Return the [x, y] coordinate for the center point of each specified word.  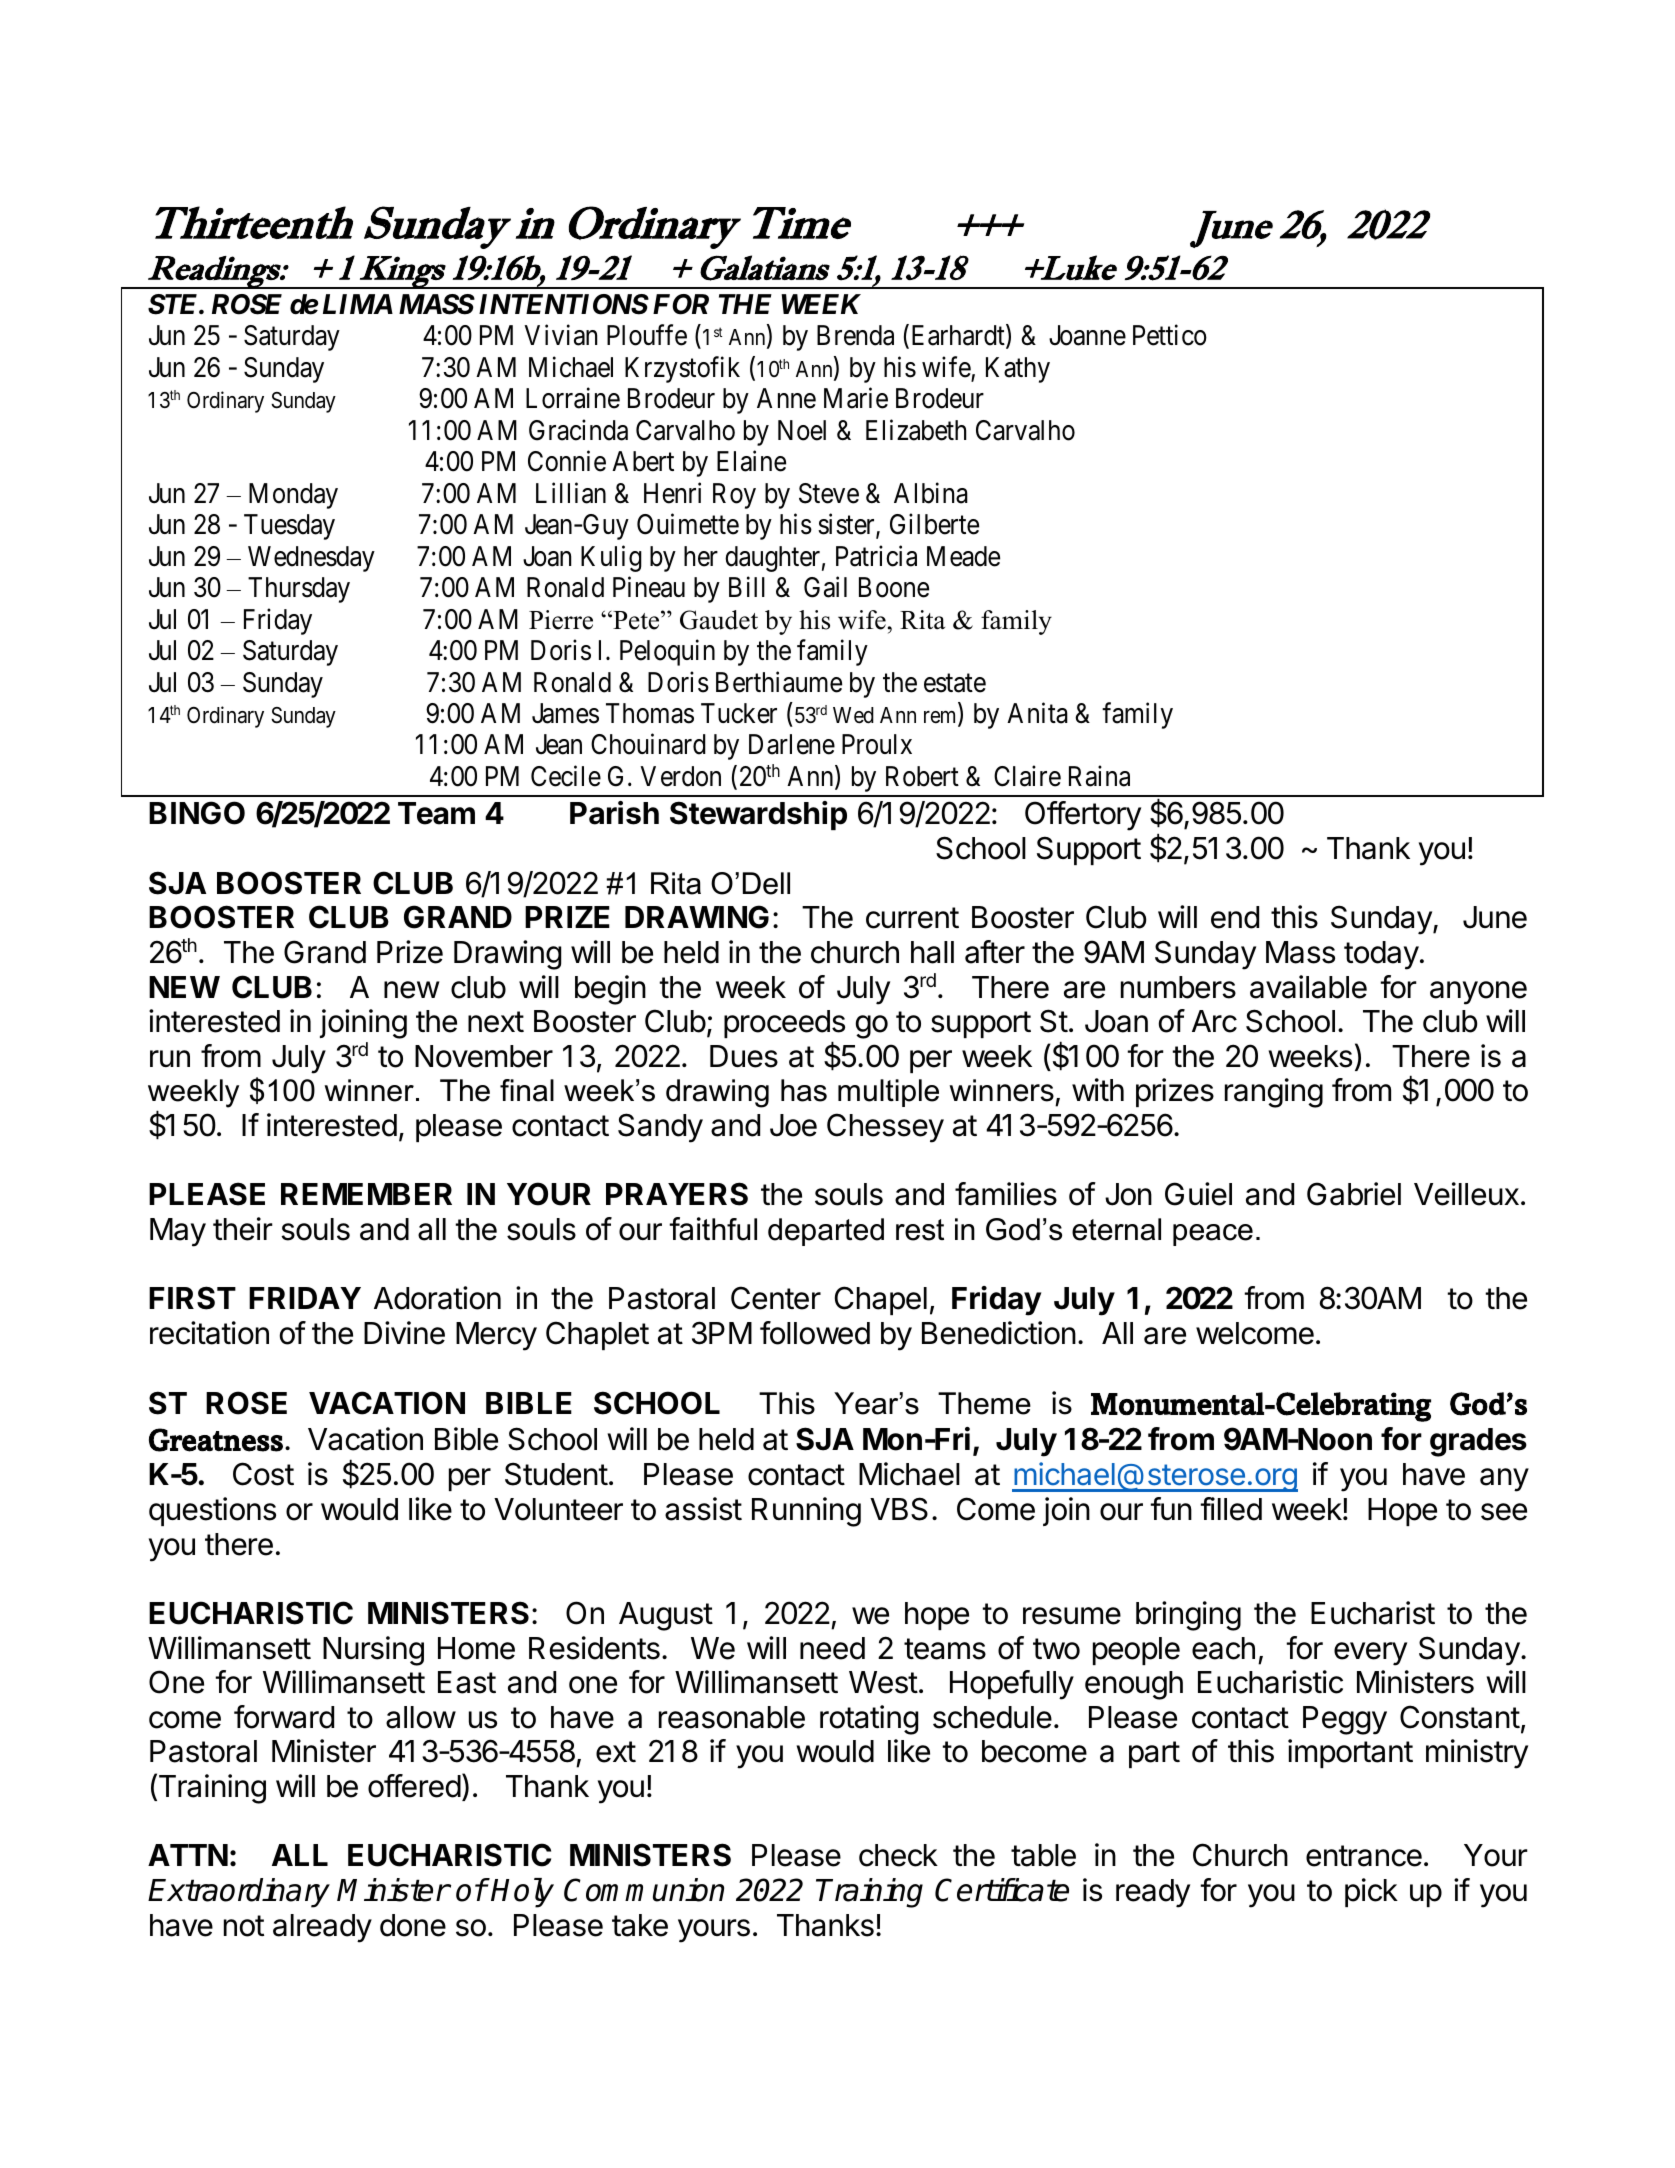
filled [1231, 1509]
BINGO [197, 813]
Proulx [877, 744]
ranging [1274, 1093]
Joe [793, 1125]
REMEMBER [366, 1194]
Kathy [1018, 370]
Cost [263, 1474]
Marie [856, 398]
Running [806, 1512]
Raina [1099, 776]
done [413, 1925]
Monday [293, 496]
